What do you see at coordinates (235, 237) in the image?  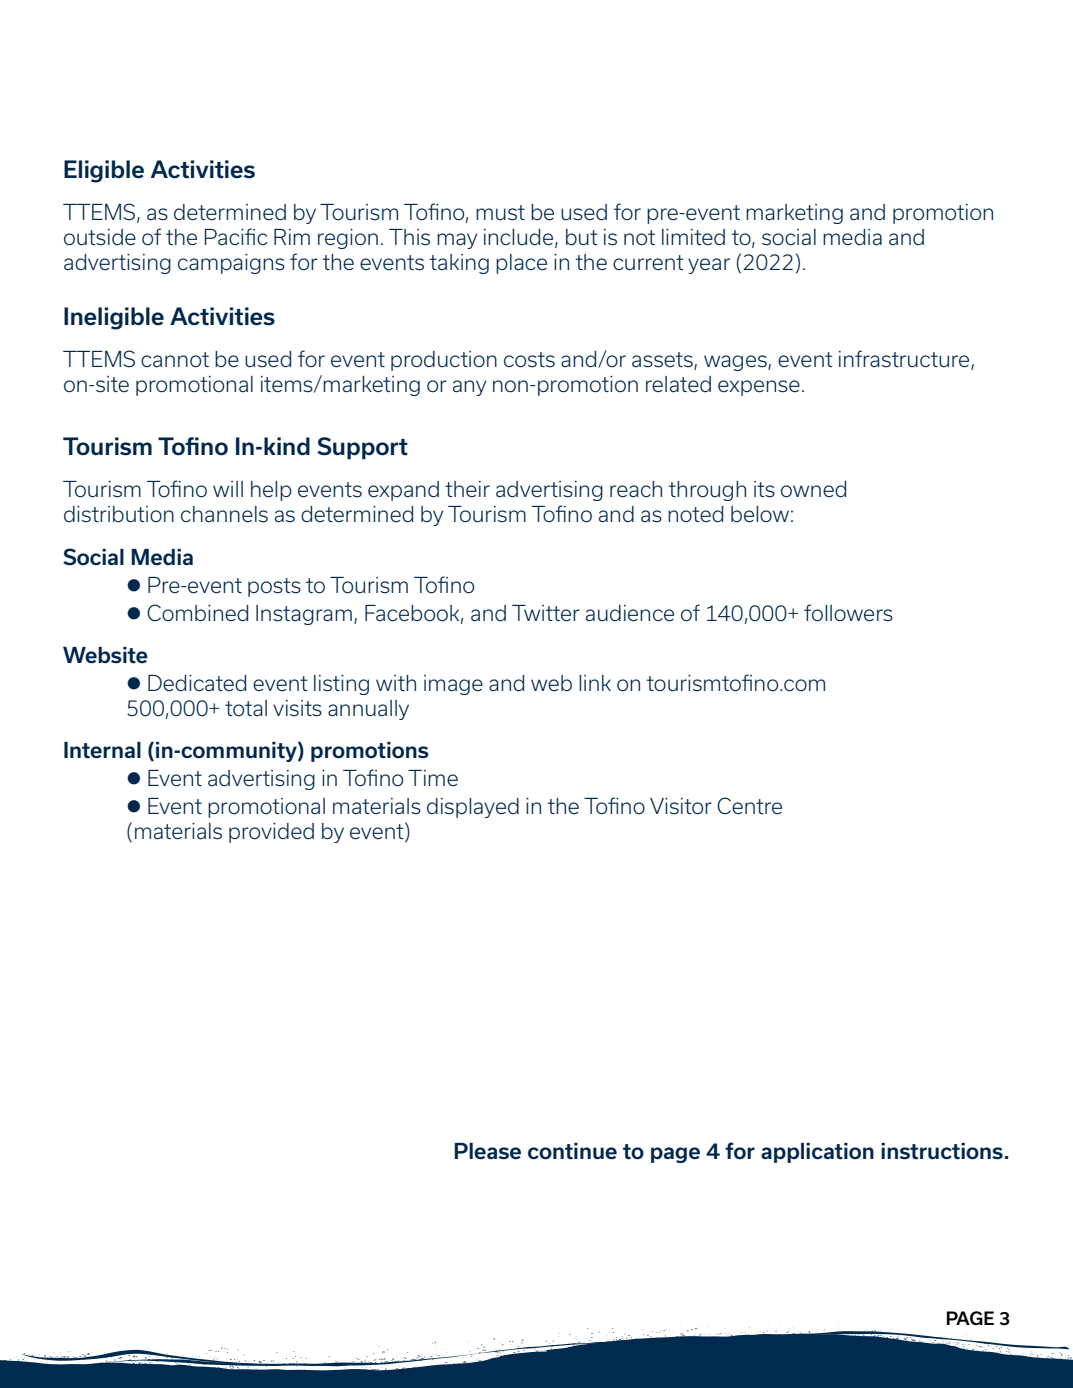 I see `Pacific` at bounding box center [235, 237].
